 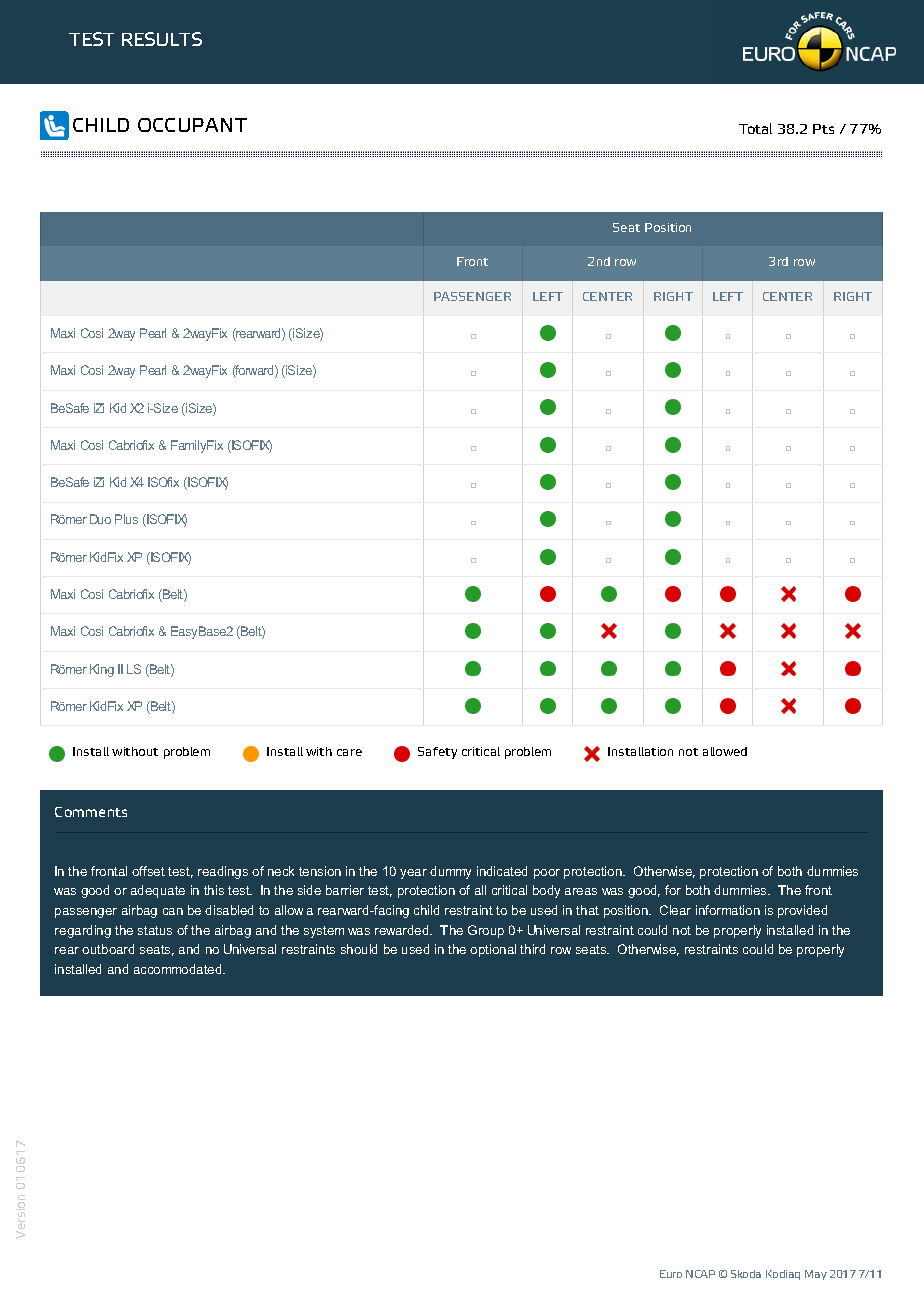 What do you see at coordinates (437, 753) in the screenshot?
I see `Safety` at bounding box center [437, 753].
